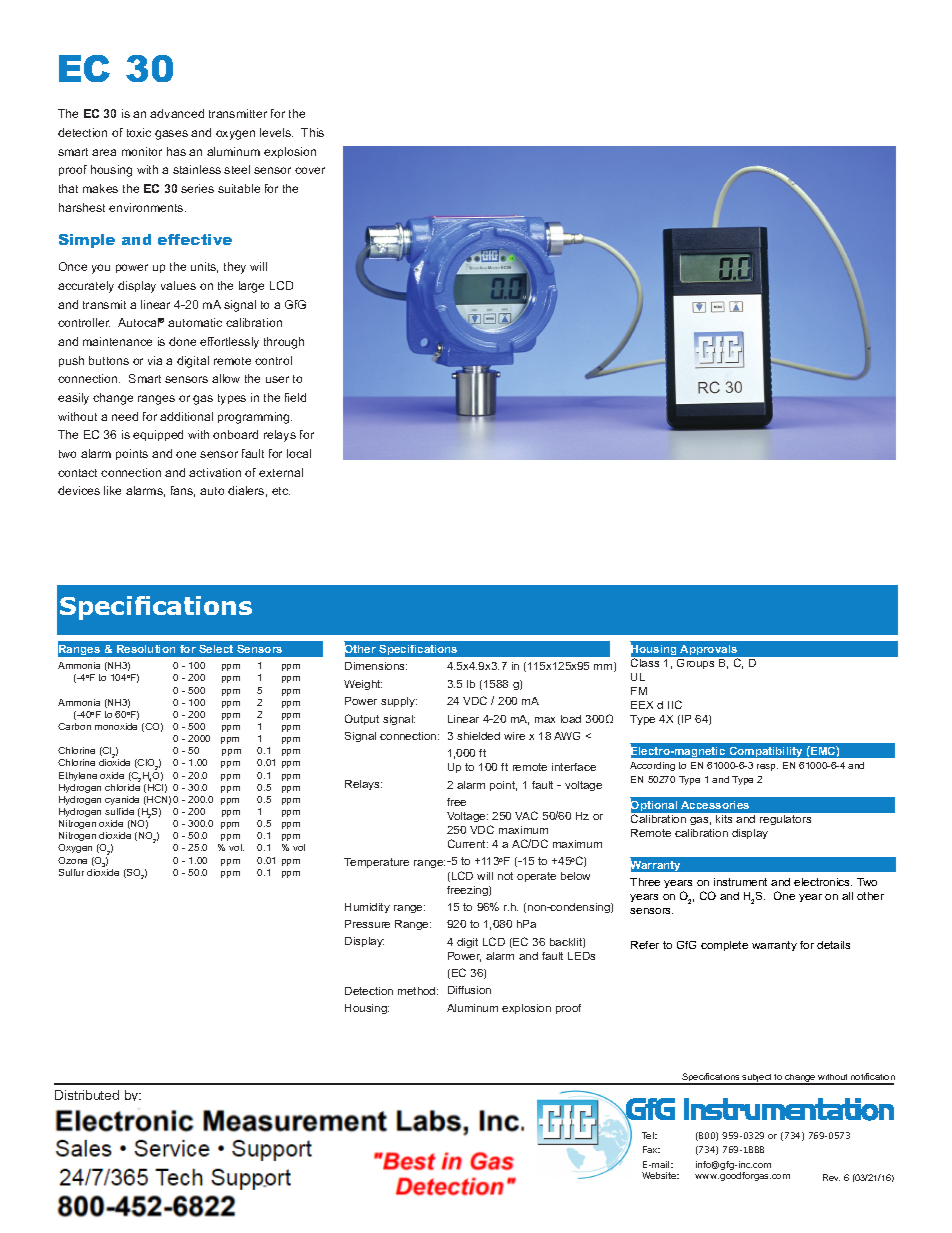  What do you see at coordinates (295, 397) in the screenshot?
I see `field` at bounding box center [295, 397].
